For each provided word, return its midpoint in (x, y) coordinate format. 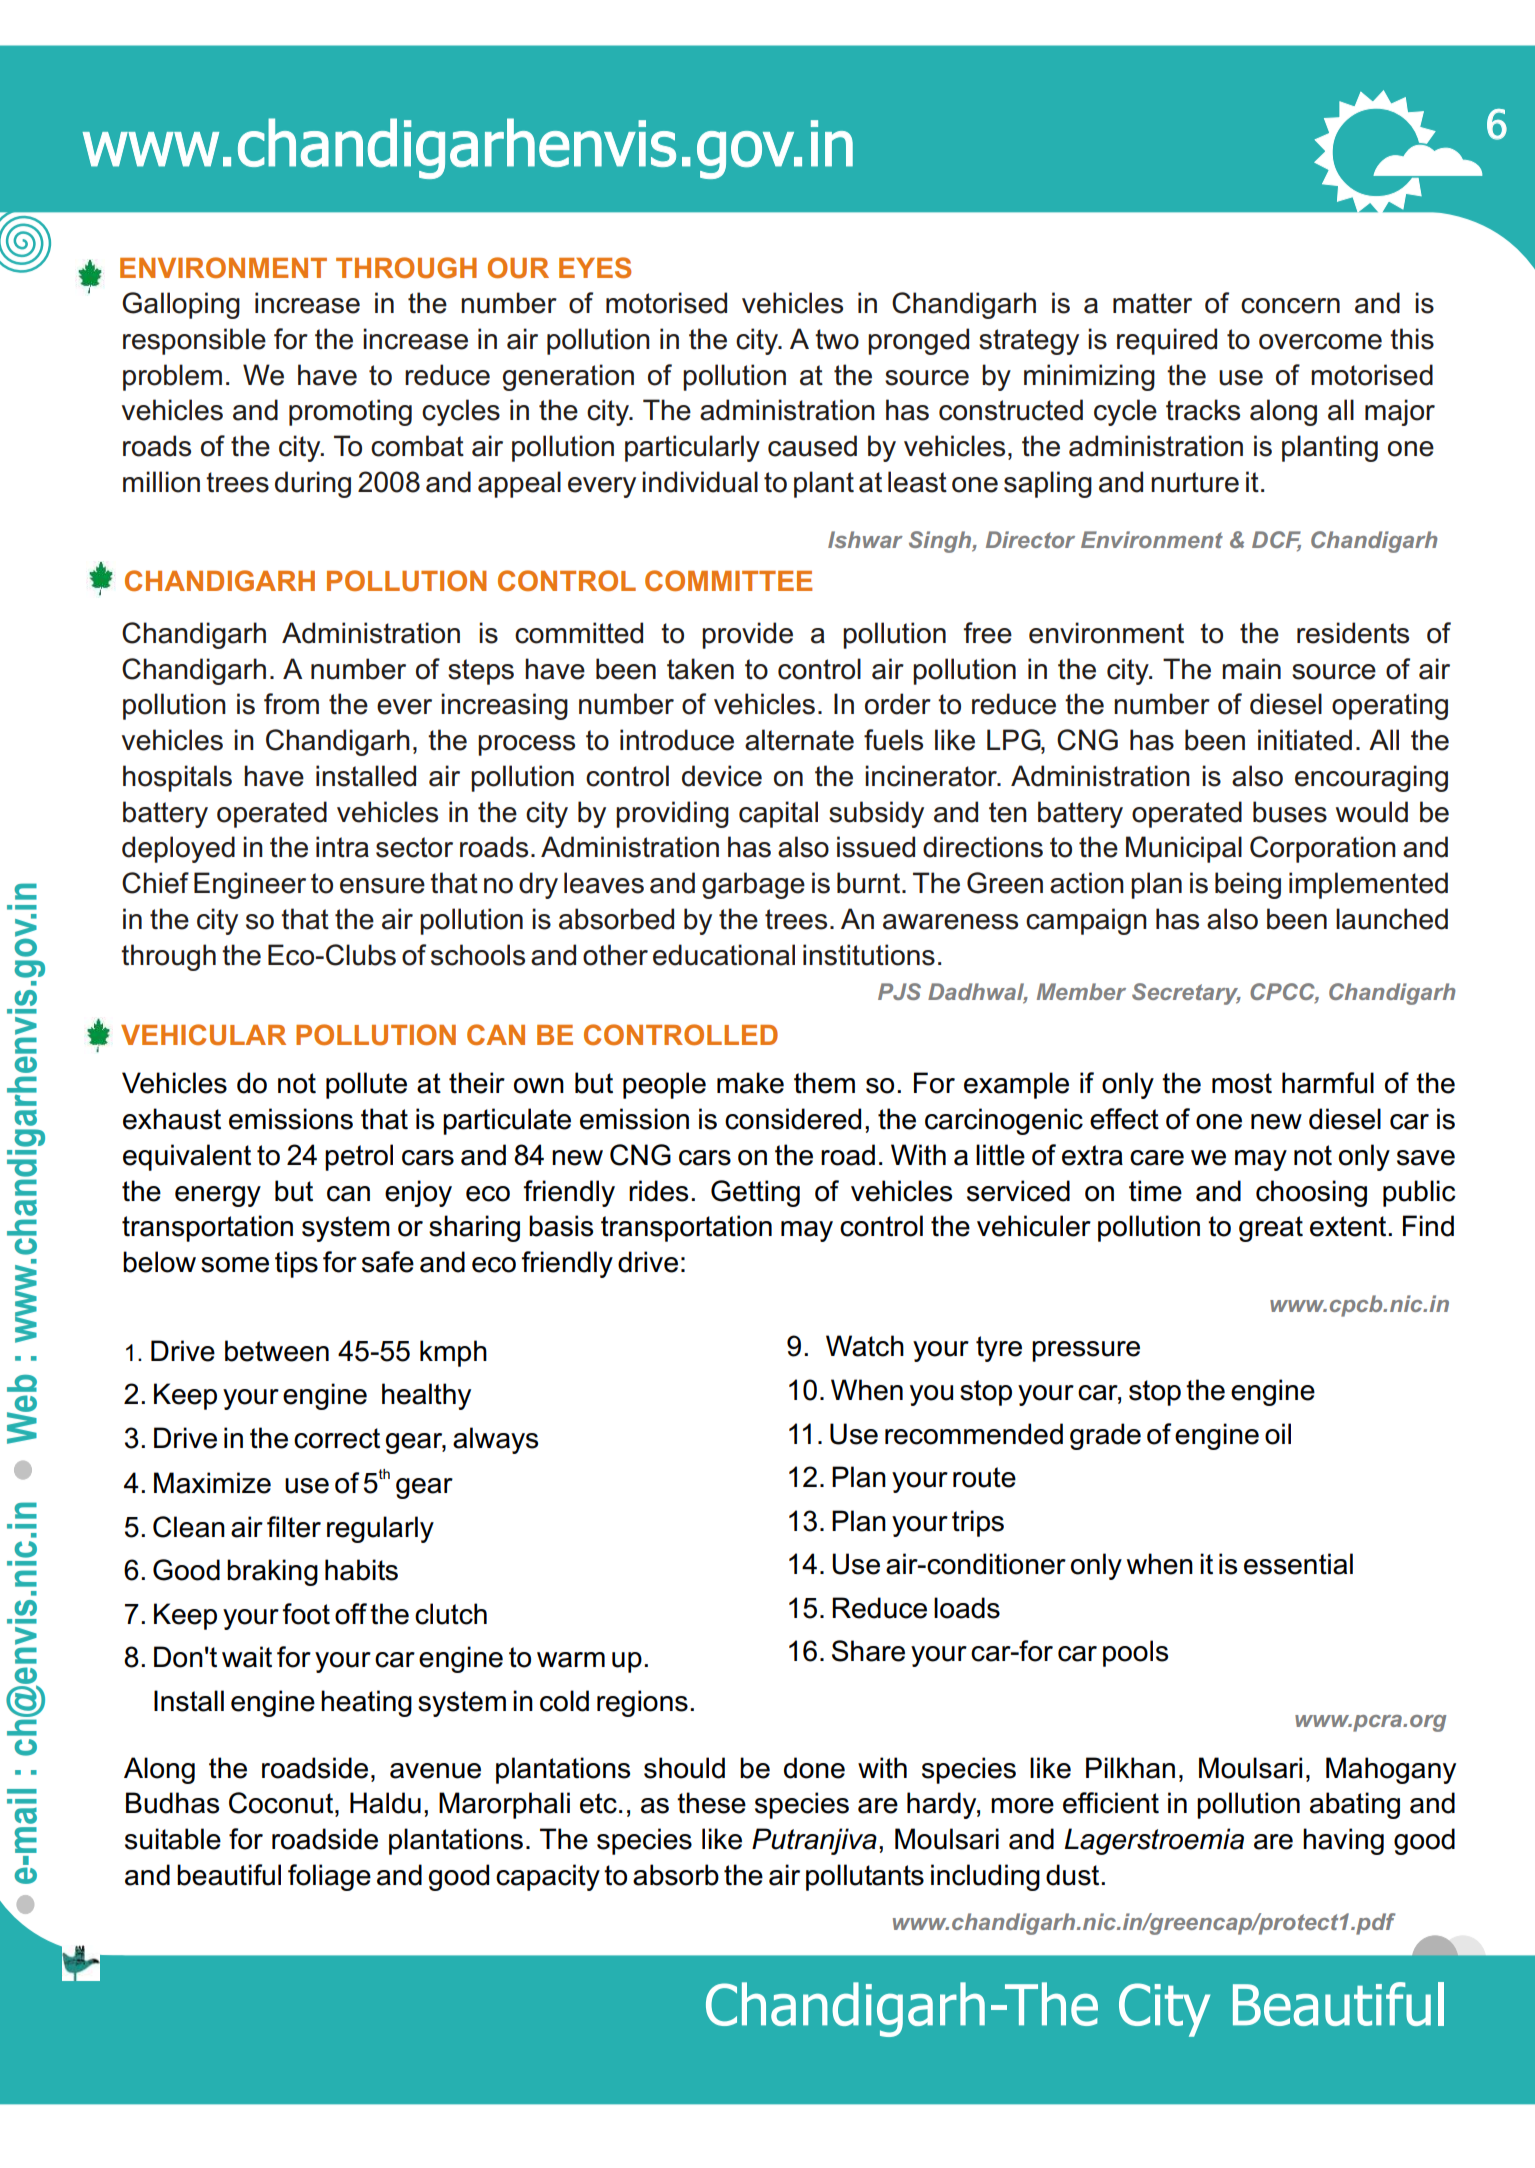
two (837, 339)
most (1242, 1083)
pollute (366, 1085)
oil (1278, 1434)
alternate (799, 740)
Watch (865, 1346)
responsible (194, 341)
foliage (329, 1877)
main (1251, 669)
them (824, 1083)
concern (1290, 306)
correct (337, 1438)
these (711, 1803)
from (291, 704)
